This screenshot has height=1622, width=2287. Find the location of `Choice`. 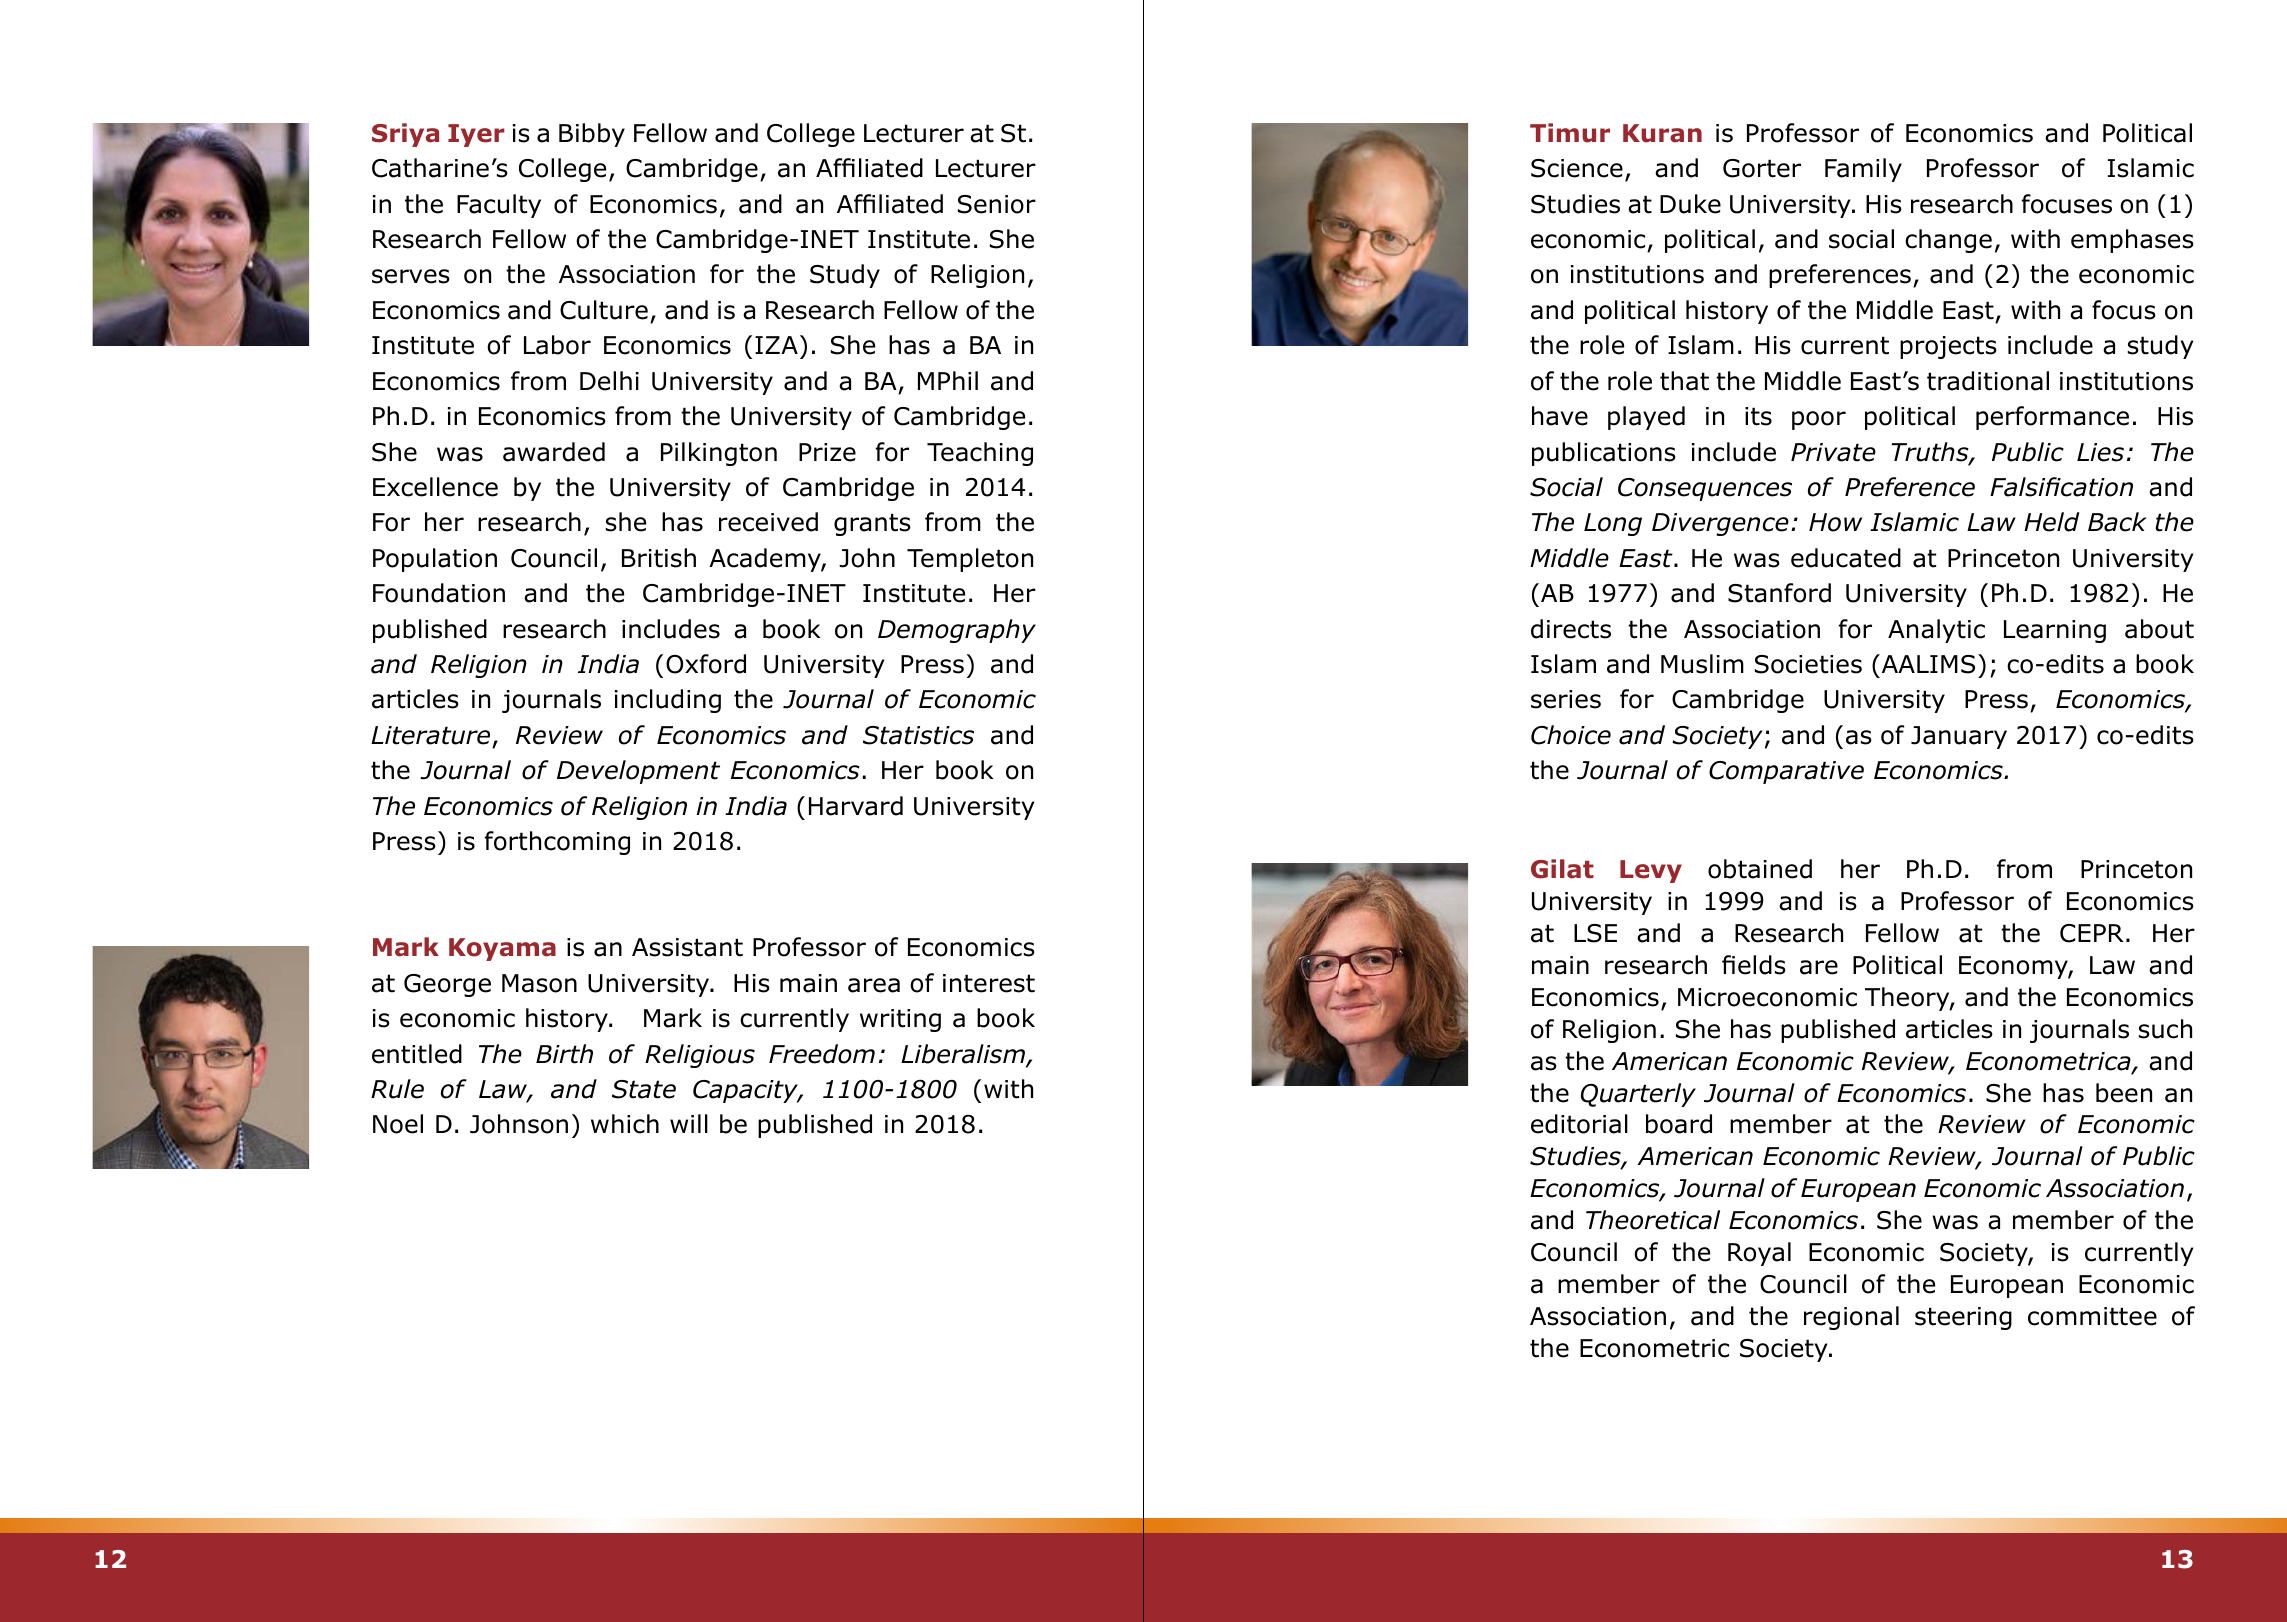

Choice is located at coordinates (1571, 735).
